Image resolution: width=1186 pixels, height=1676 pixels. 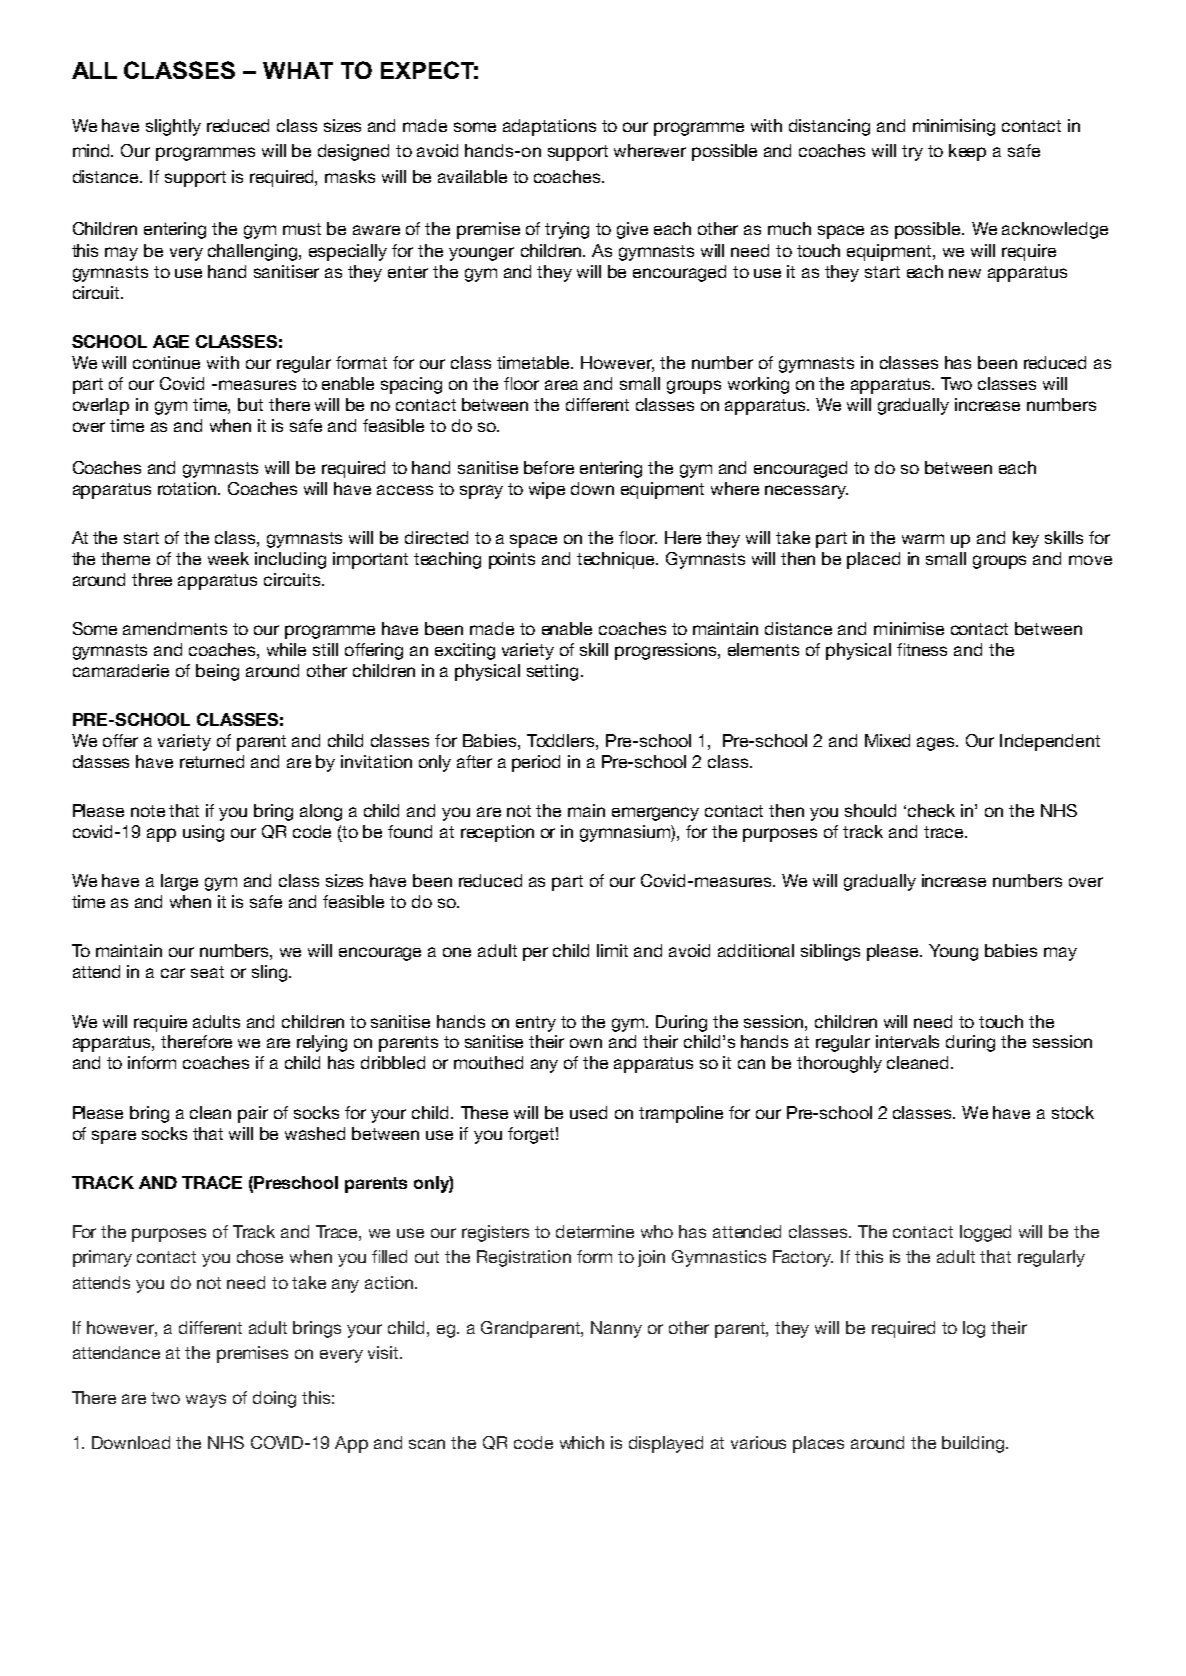 I want to click on used, so click(x=588, y=1112).
